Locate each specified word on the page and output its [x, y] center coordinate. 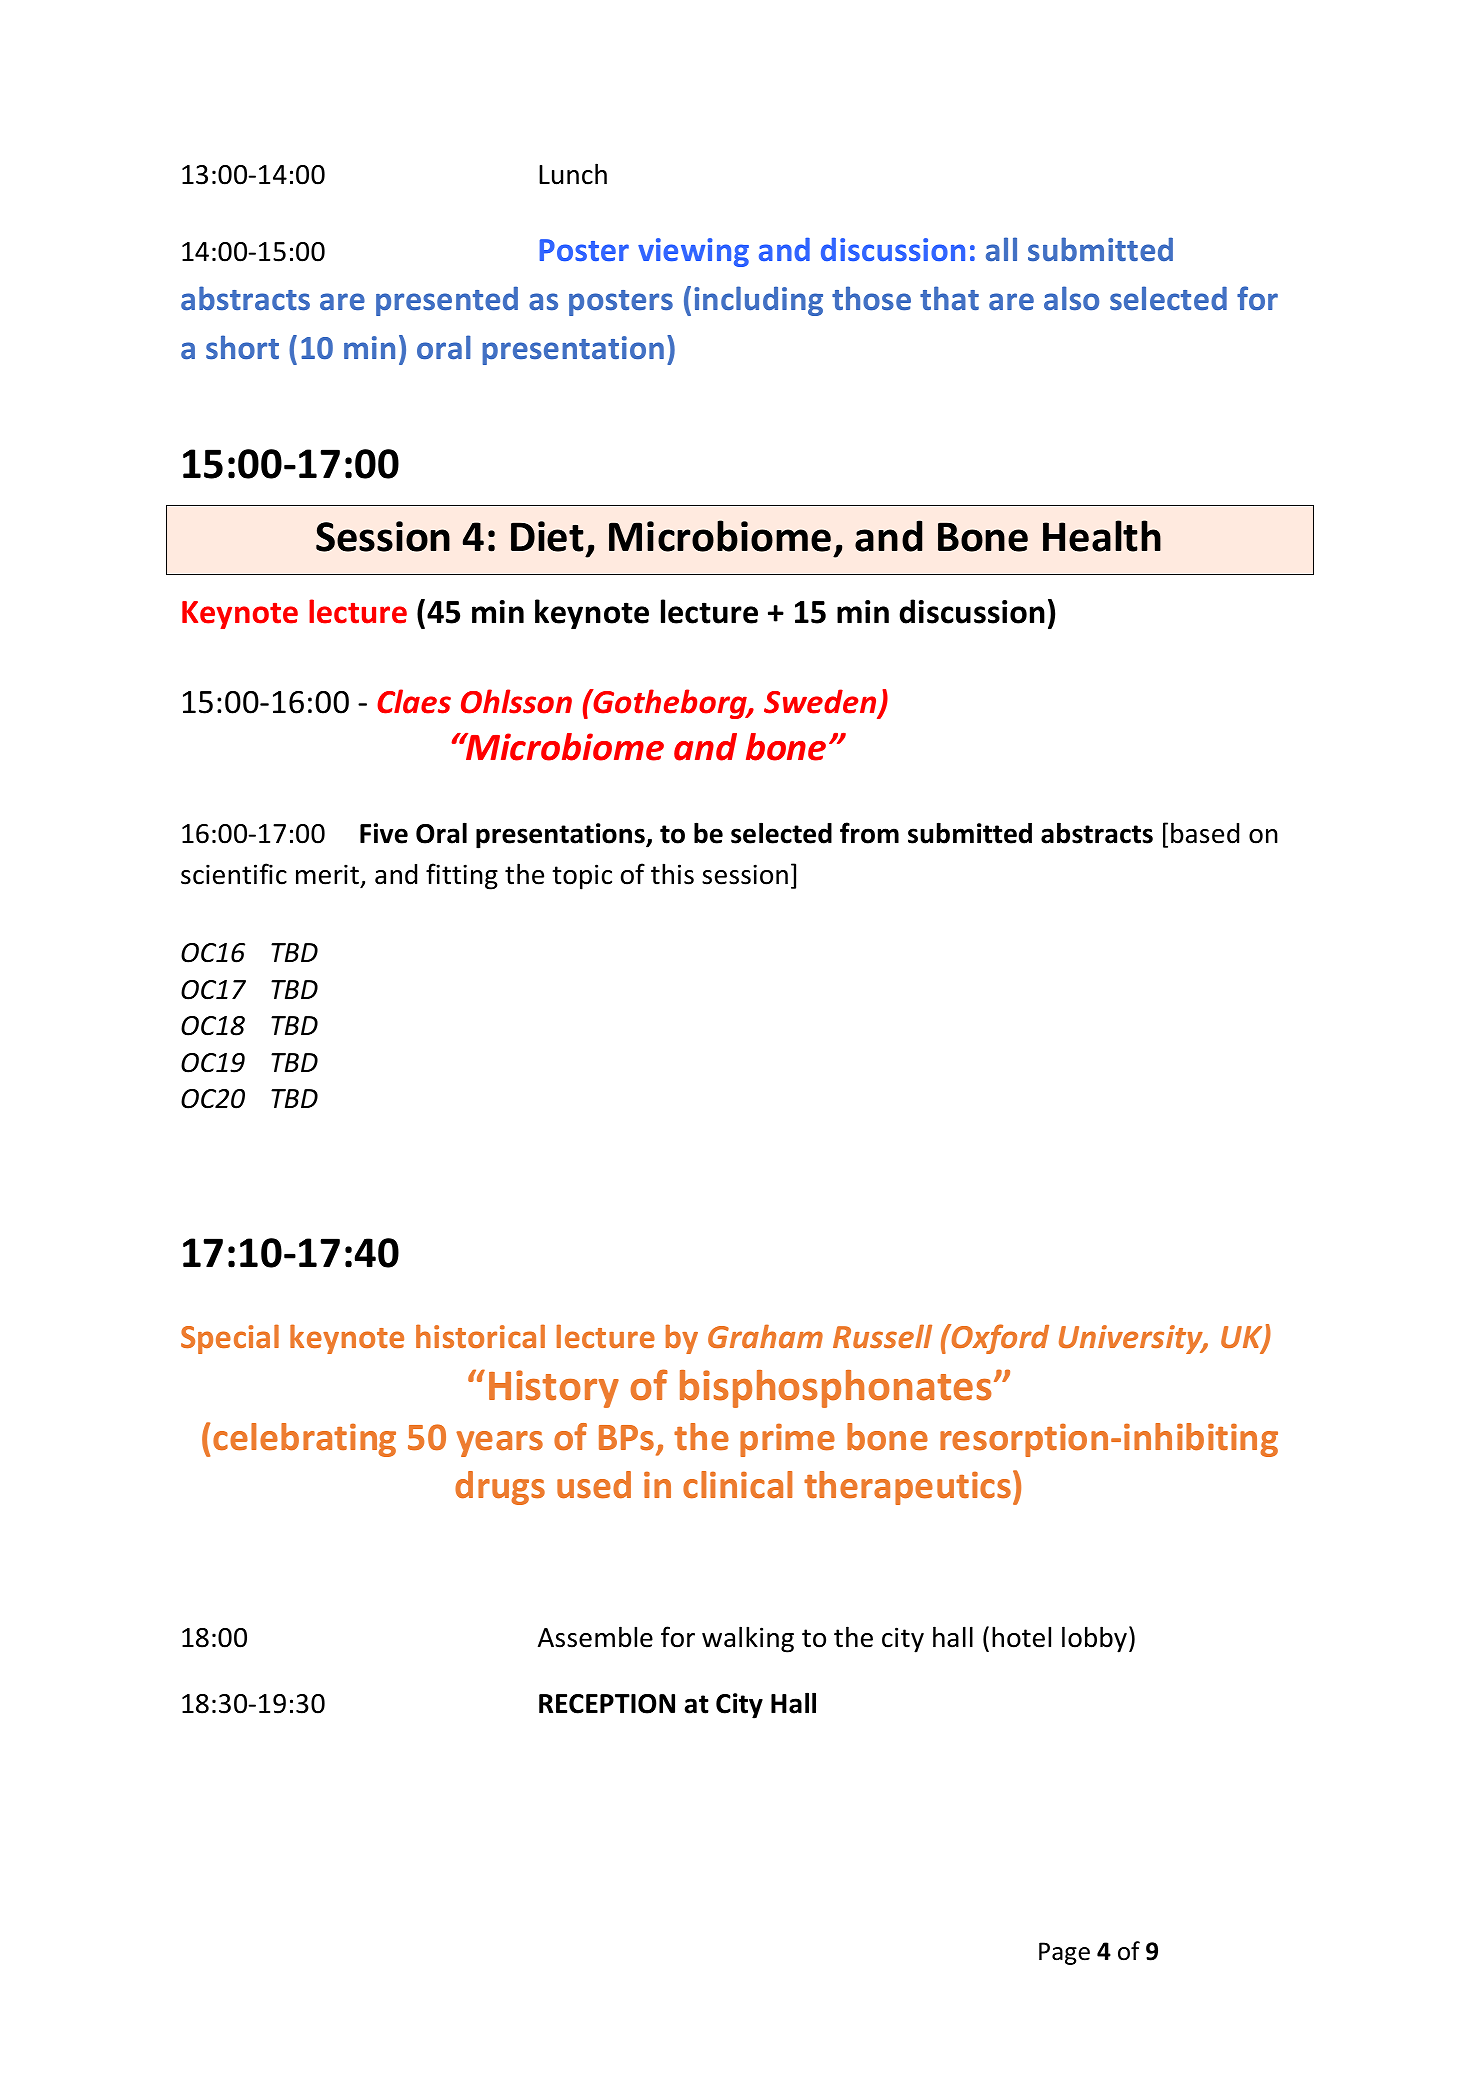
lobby [1094, 1639]
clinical [737, 1485]
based [1205, 833]
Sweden [821, 703]
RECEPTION [607, 1704]
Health [1102, 536]
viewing [693, 252]
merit [327, 874]
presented [447, 301]
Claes [414, 701]
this [672, 874]
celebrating [304, 1440]
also [1071, 298]
